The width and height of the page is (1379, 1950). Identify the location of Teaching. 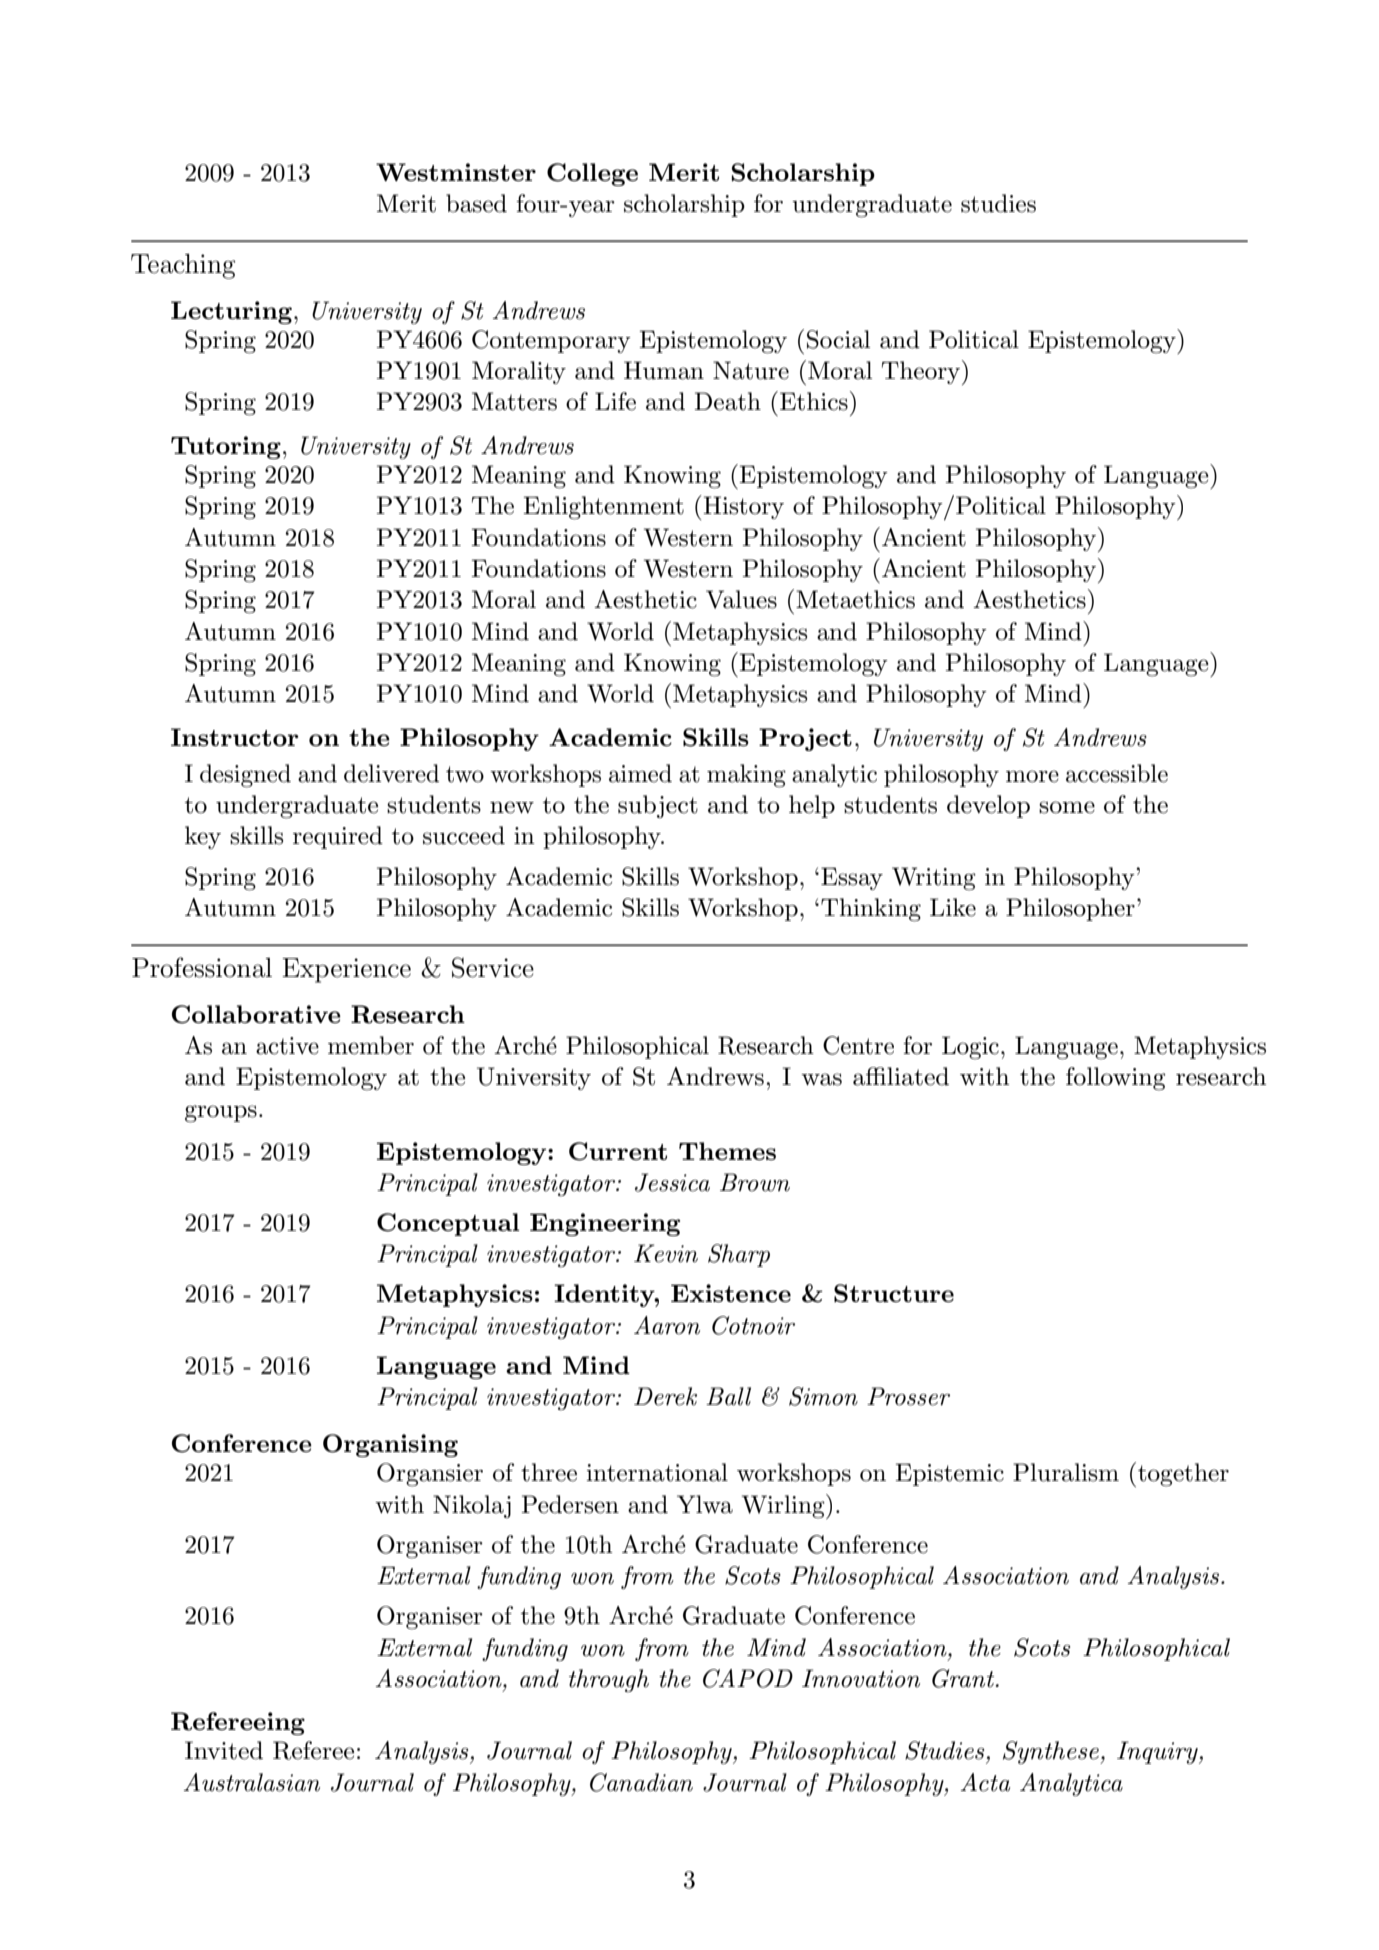
(183, 266).
